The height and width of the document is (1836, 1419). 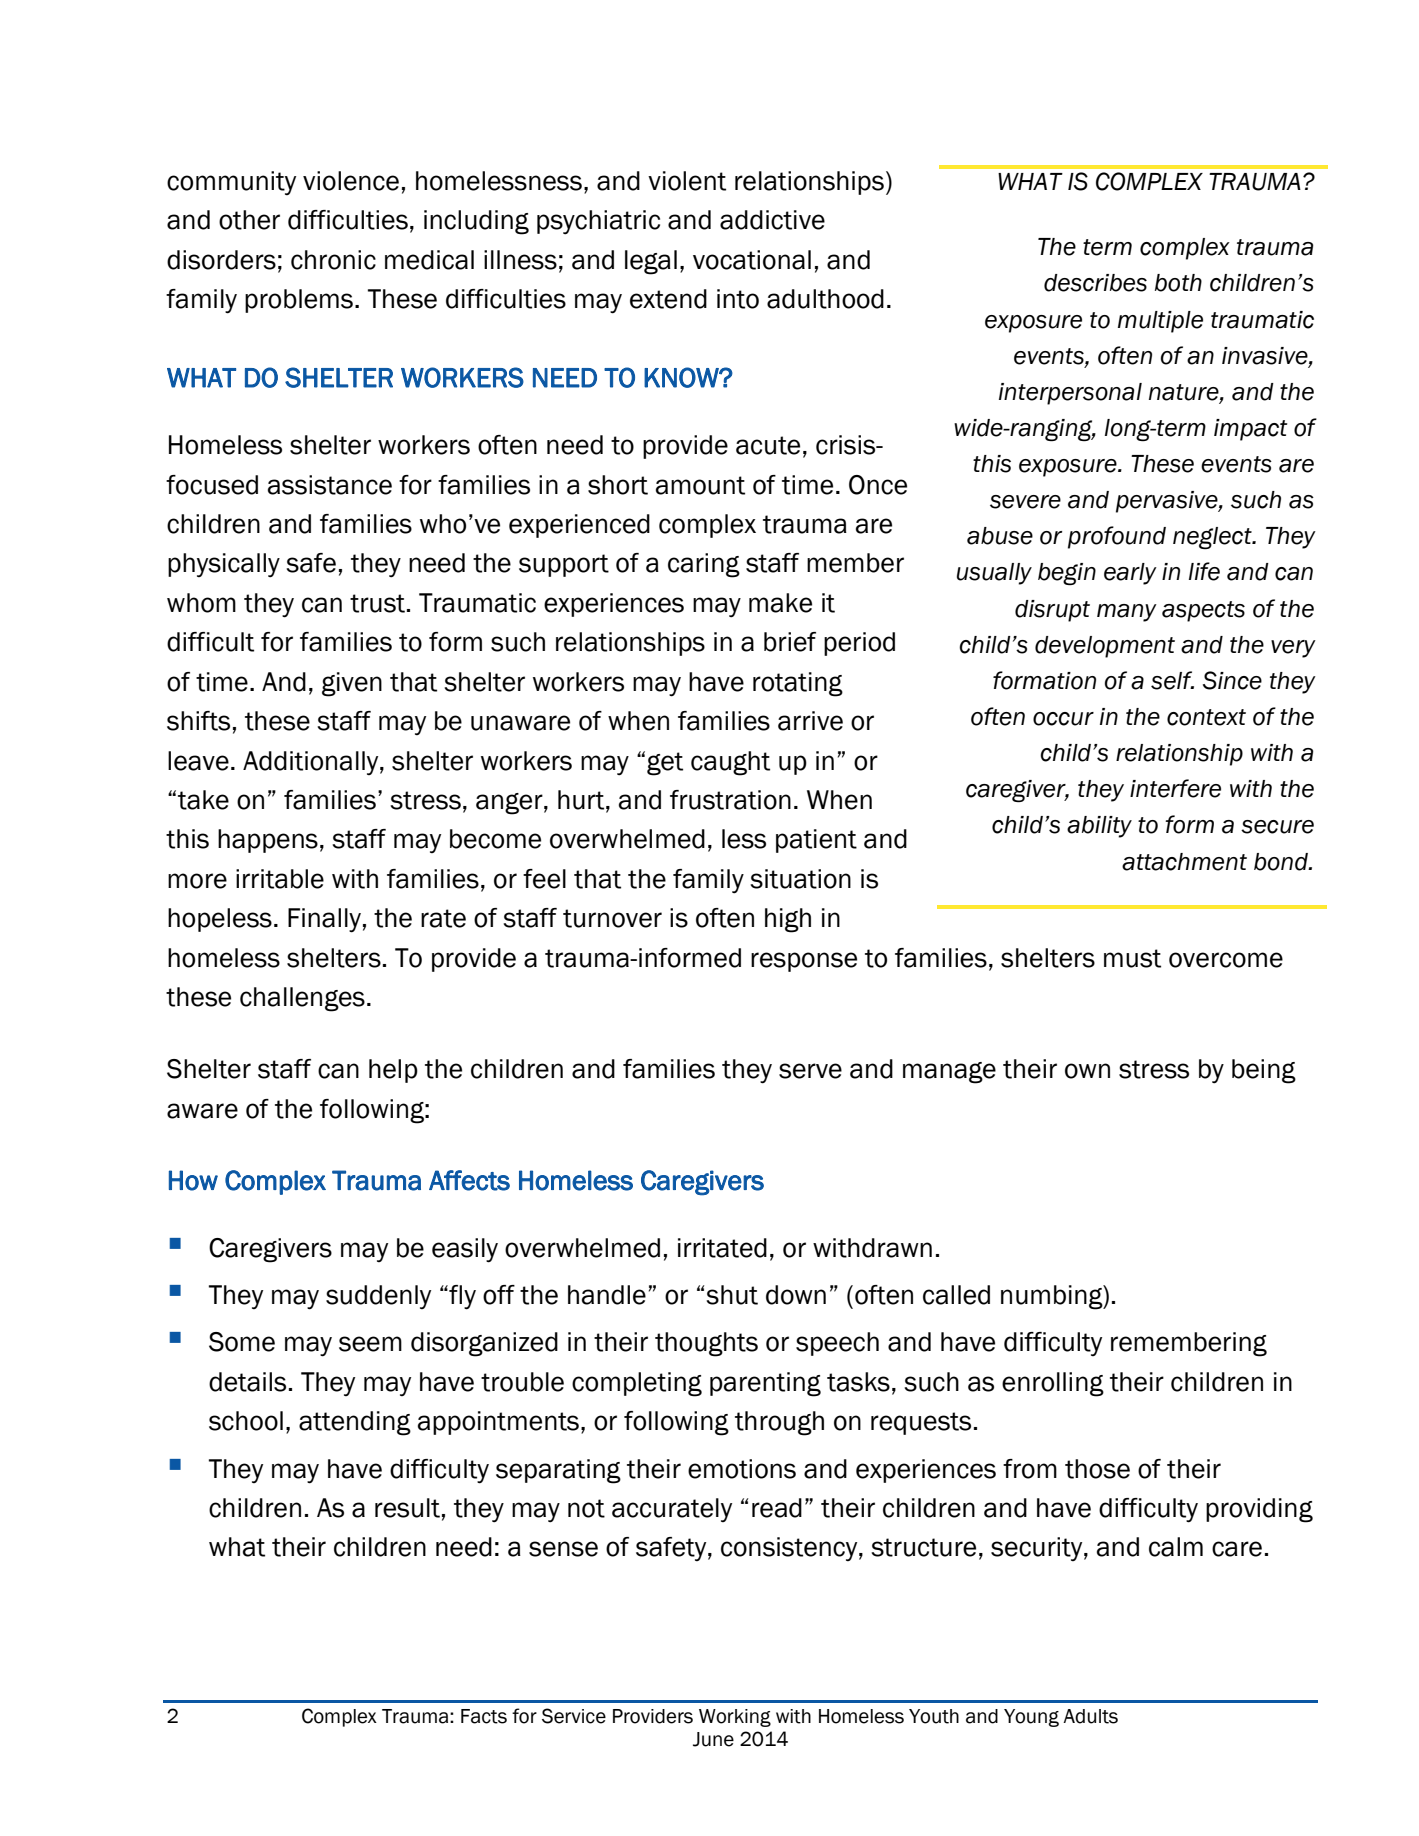 What do you see at coordinates (735, 1718) in the document?
I see `Working` at bounding box center [735, 1718].
